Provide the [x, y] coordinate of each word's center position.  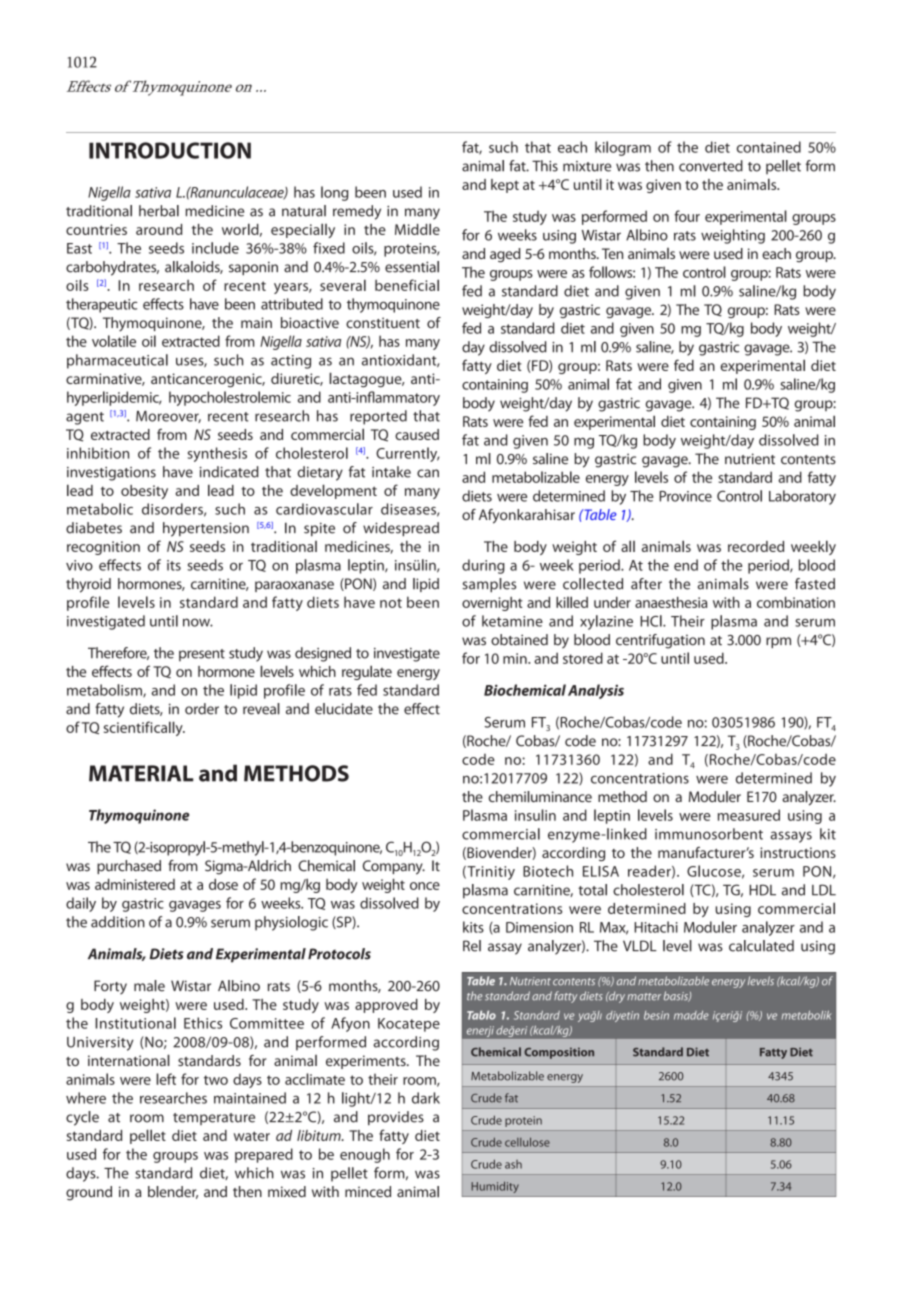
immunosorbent [709, 834]
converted [711, 166]
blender [173, 1192]
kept [505, 186]
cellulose [527, 1142]
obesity [144, 492]
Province [685, 496]
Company [394, 867]
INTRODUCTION [170, 150]
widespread [401, 529]
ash [513, 1164]
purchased [129, 867]
